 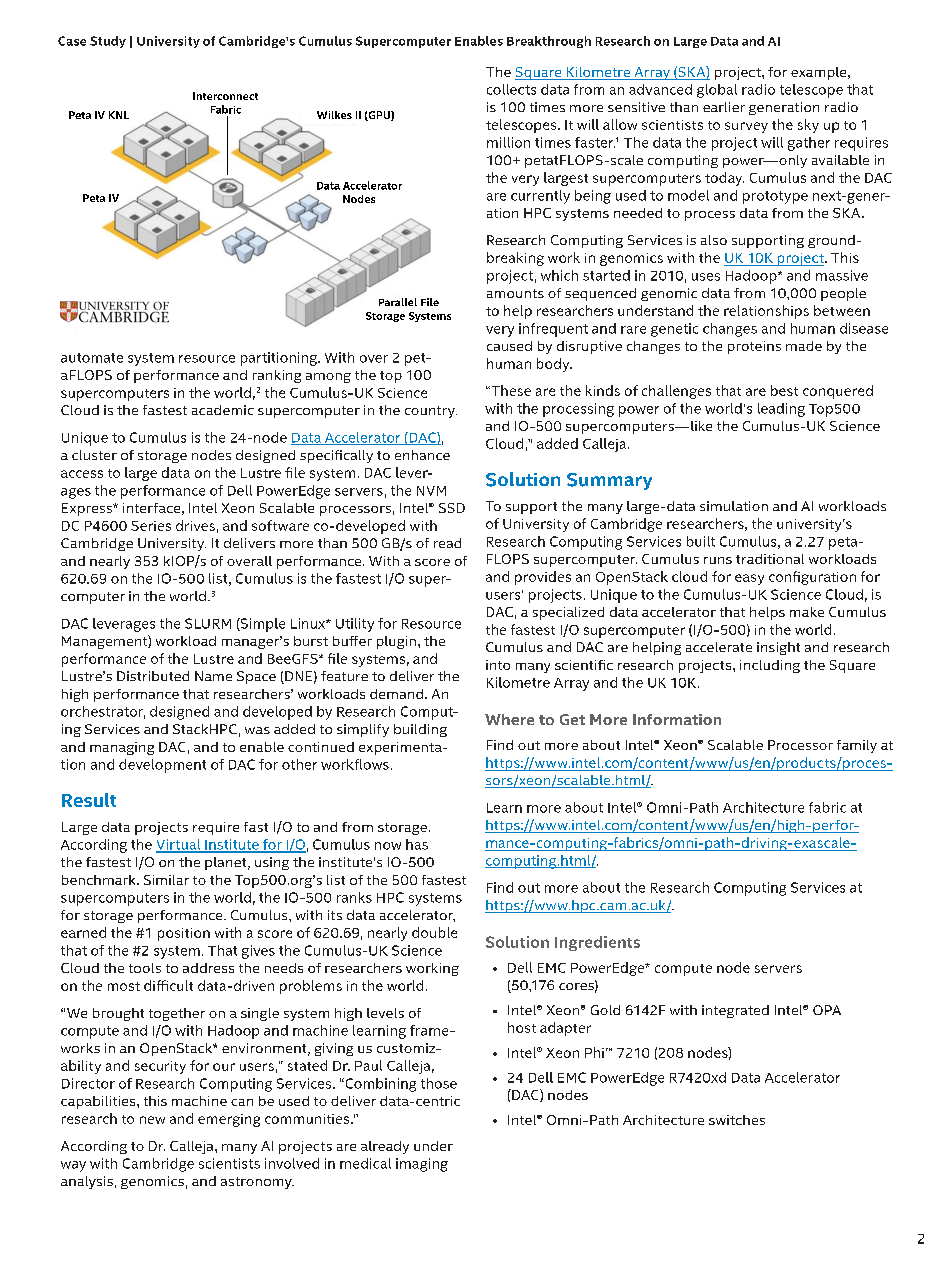 What do you see at coordinates (737, 1120) in the screenshot?
I see `switches` at bounding box center [737, 1120].
